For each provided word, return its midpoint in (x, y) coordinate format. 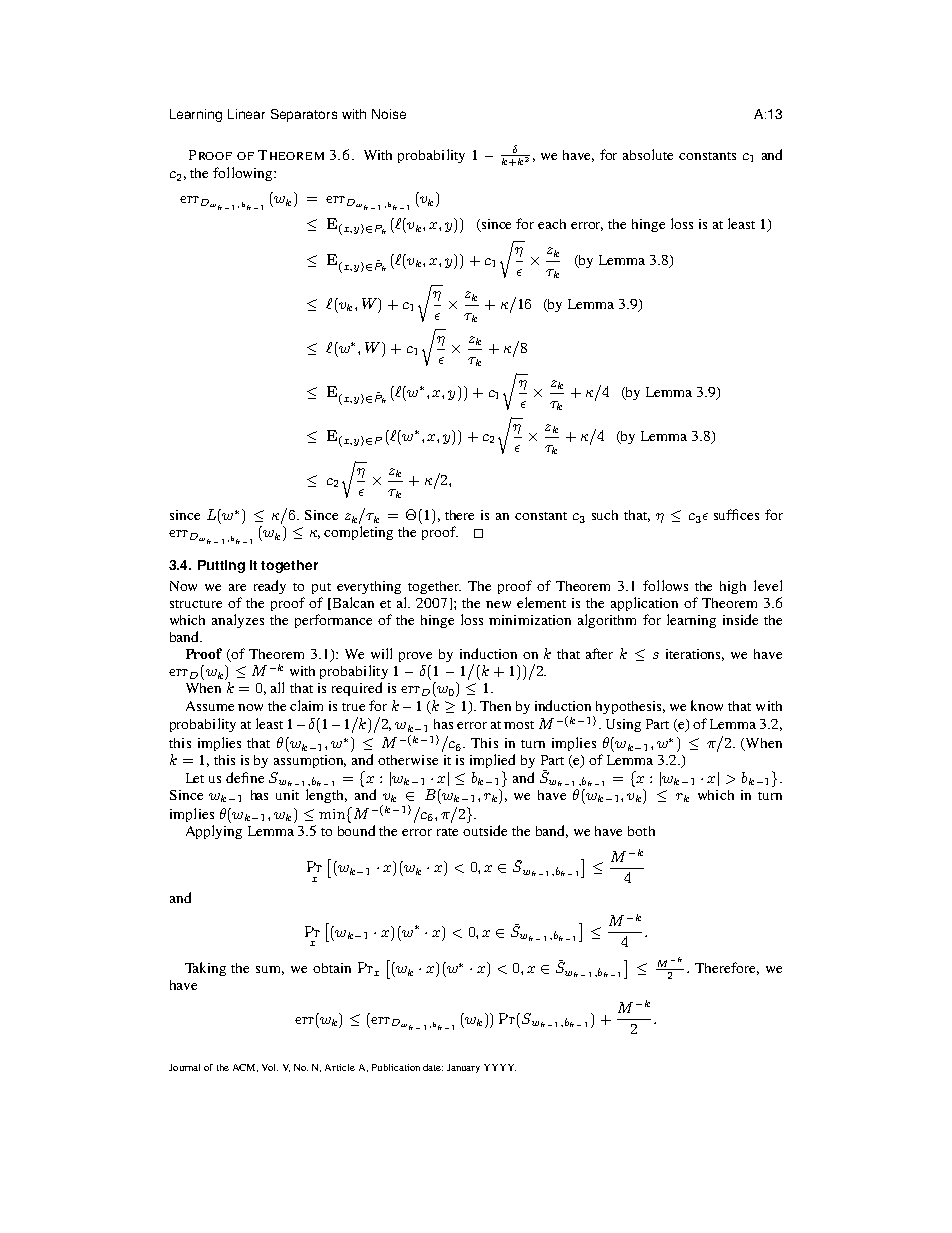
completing (358, 533)
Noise (389, 114)
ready (270, 587)
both (641, 831)
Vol (270, 1067)
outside (485, 830)
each (552, 224)
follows (665, 585)
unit (287, 795)
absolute (648, 154)
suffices (736, 514)
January (463, 1068)
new (498, 604)
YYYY (500, 1067)
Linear (246, 114)
